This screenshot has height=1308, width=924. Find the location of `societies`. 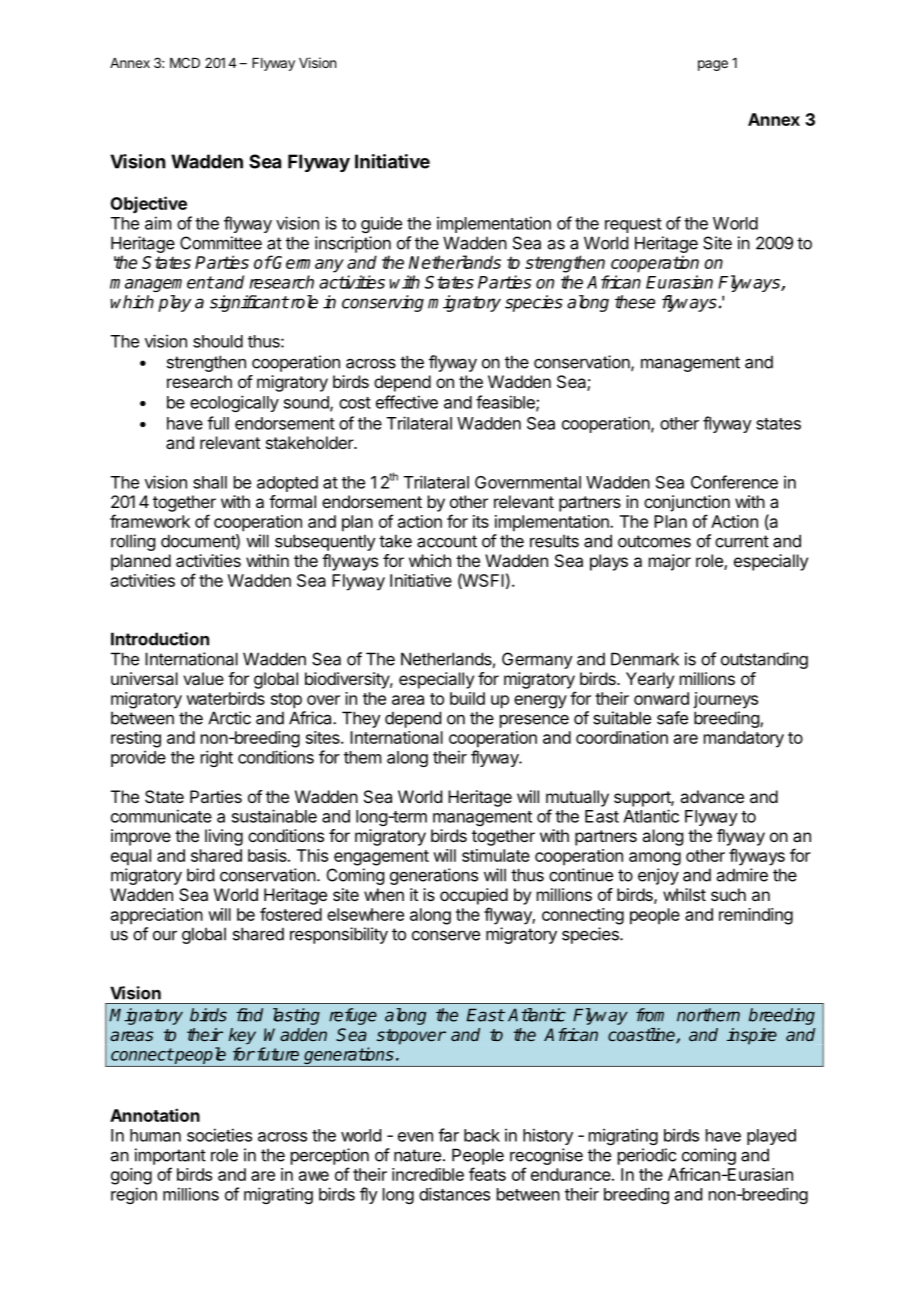

societies is located at coordinates (219, 1135).
